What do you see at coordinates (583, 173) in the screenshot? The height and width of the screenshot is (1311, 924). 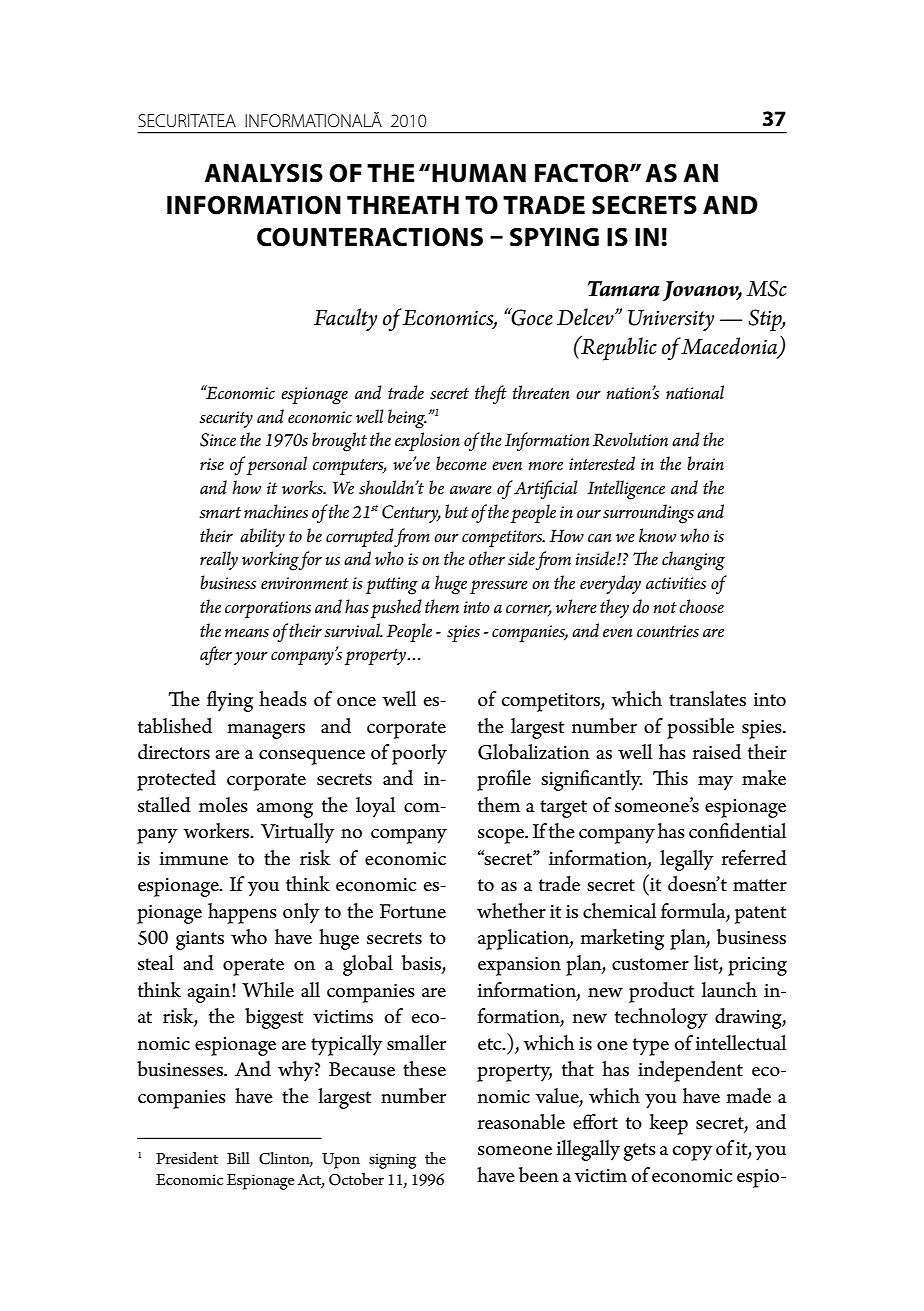 I see `FACTOR` at bounding box center [583, 173].
